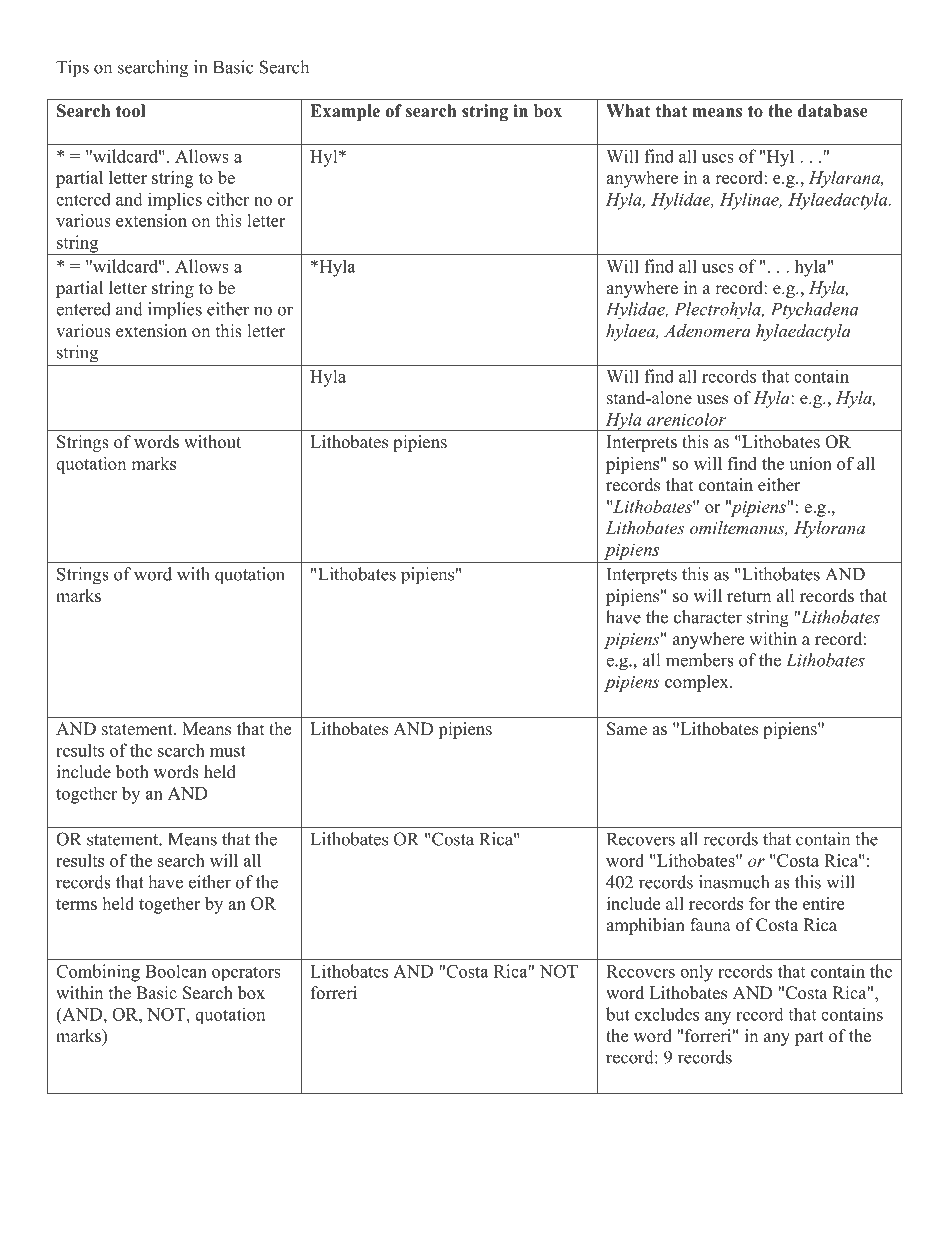 Image resolution: width=952 pixels, height=1233 pixels. Describe the element at coordinates (627, 729) in the document. I see `Same` at that location.
